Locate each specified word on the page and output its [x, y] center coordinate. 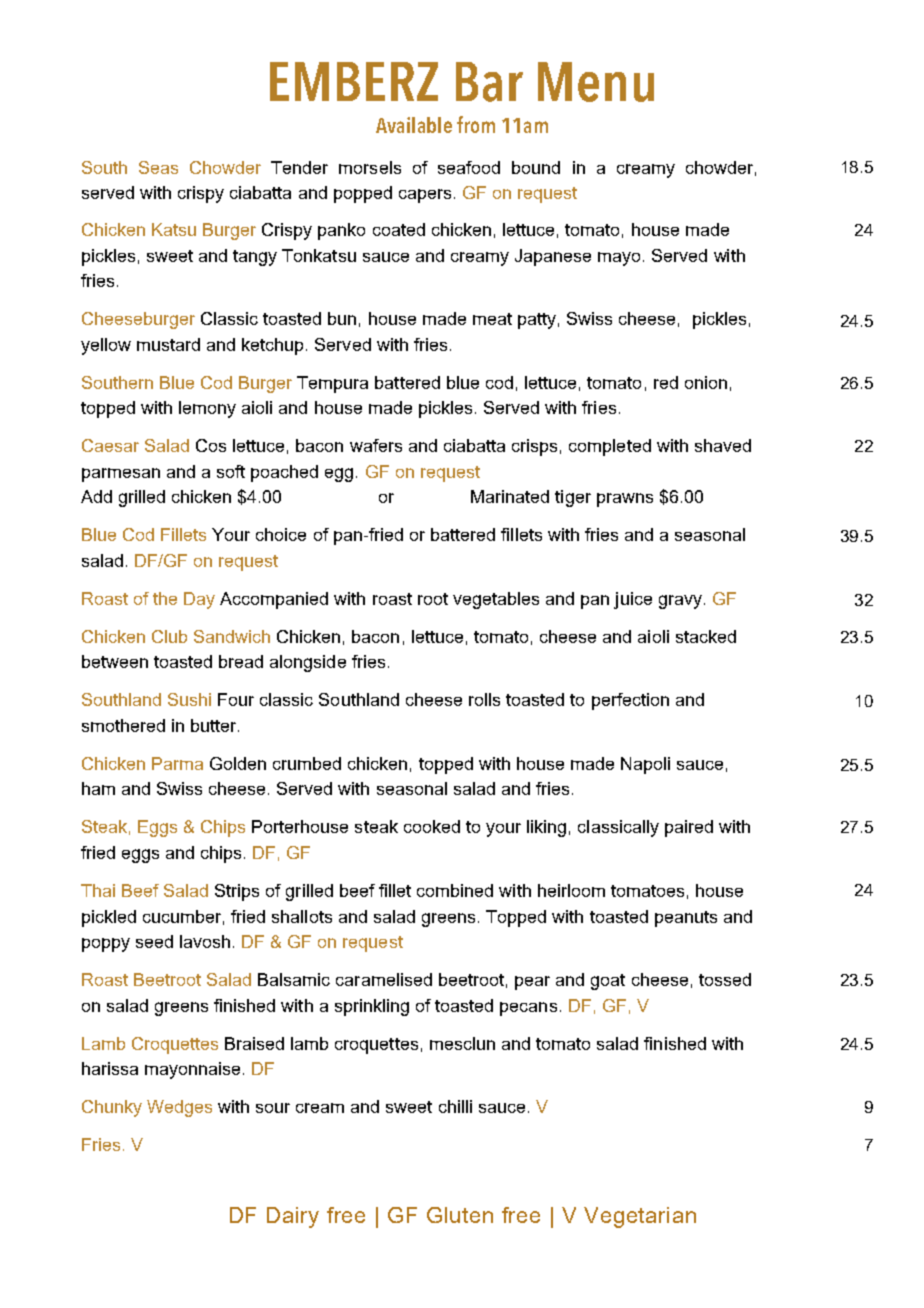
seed [154, 941]
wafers [376, 445]
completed [610, 447]
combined [455, 890]
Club [169, 636]
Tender [299, 167]
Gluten [460, 1215]
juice [633, 600]
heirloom [571, 890]
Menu [596, 82]
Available [414, 125]
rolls [484, 699]
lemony [207, 409]
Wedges [179, 1108]
